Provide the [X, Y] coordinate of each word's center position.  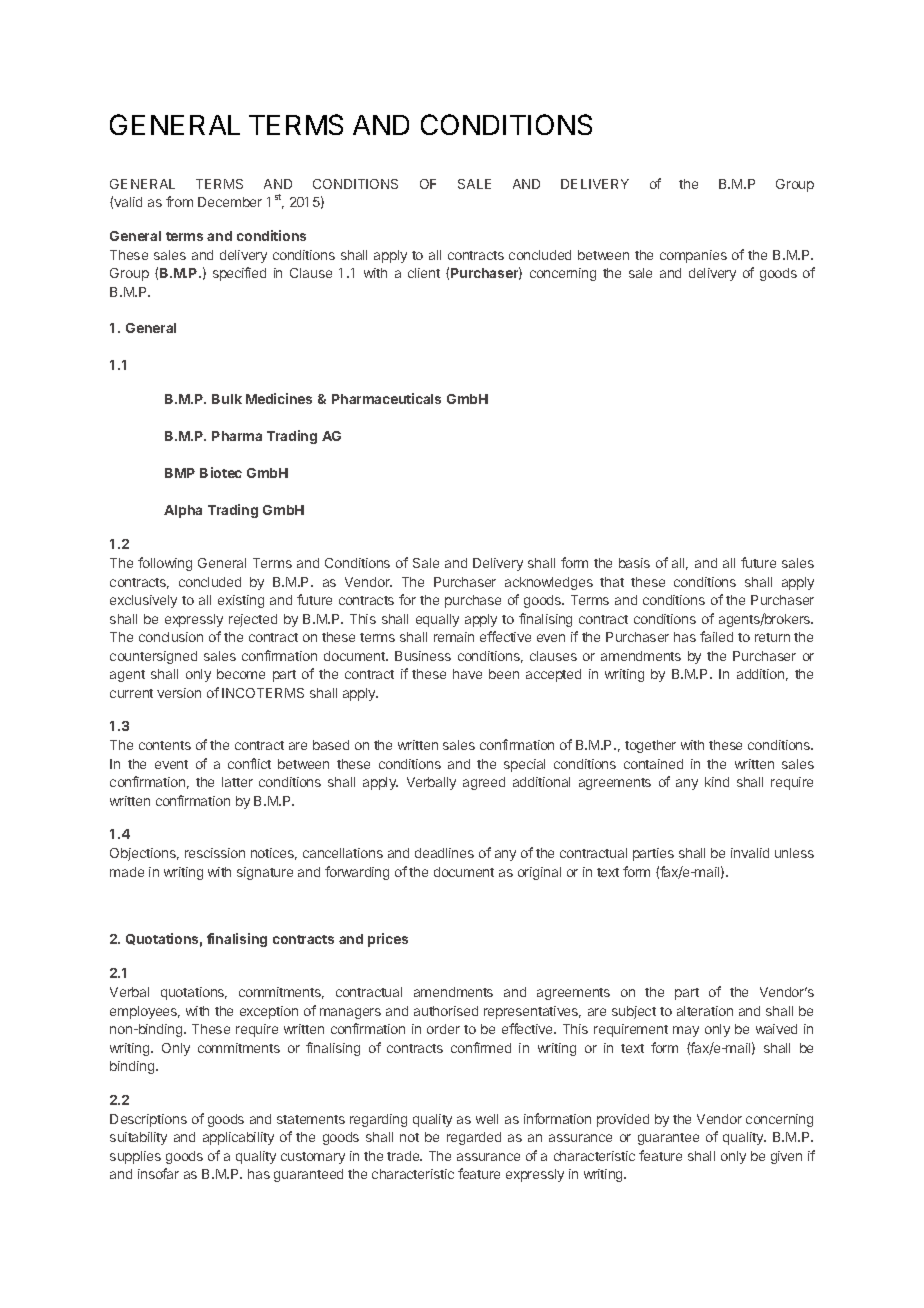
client [424, 273]
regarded [474, 1138]
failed [716, 636]
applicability [238, 1138]
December [230, 202]
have [467, 674]
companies [693, 256]
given [786, 1157]
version [179, 693]
